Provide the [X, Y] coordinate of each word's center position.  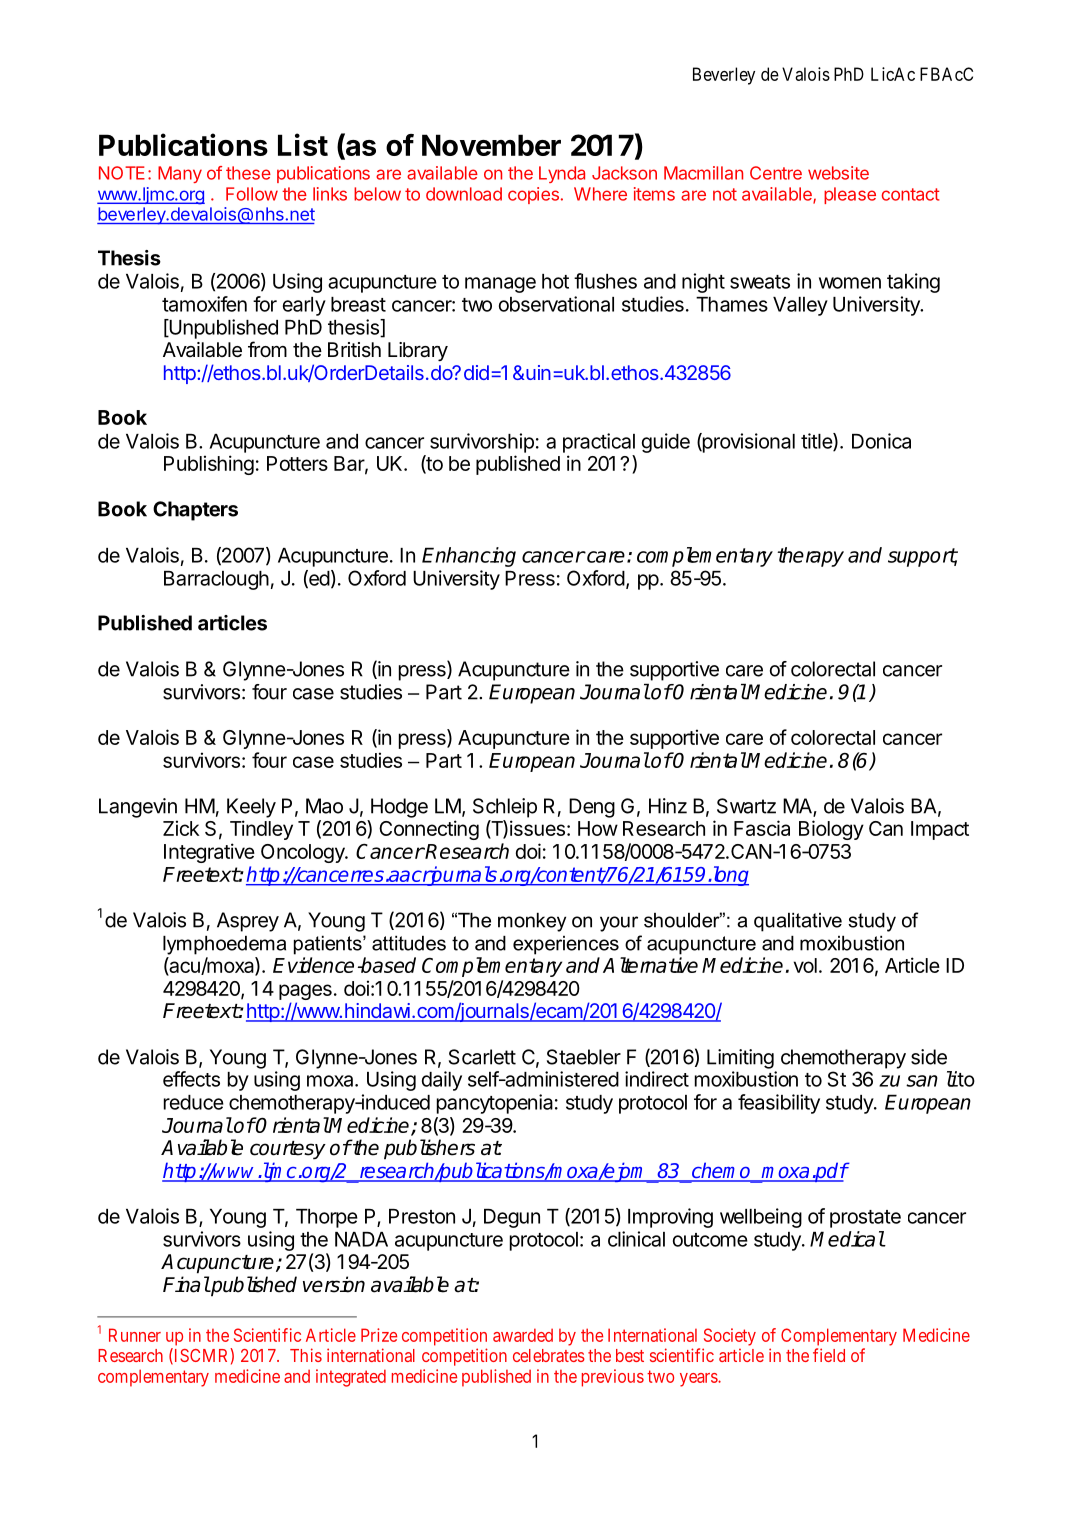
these [248, 173]
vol [805, 965]
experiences [566, 945]
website [838, 173]
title [817, 442]
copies [533, 195]
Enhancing [469, 557]
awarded [523, 1335]
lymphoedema [224, 945]
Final [186, 1284]
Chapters [195, 511]
